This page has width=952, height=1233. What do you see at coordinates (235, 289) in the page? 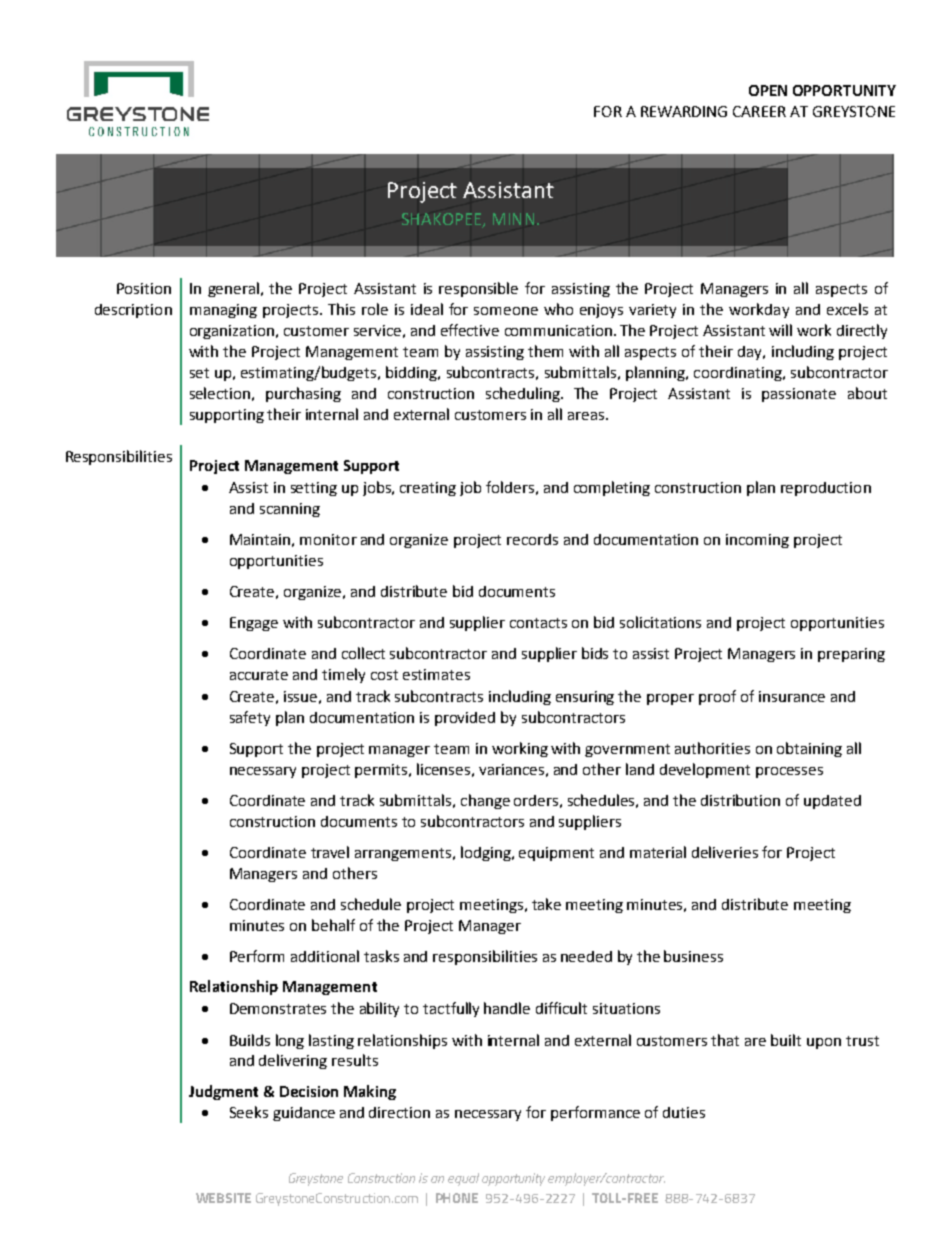
I see `general` at bounding box center [235, 289].
